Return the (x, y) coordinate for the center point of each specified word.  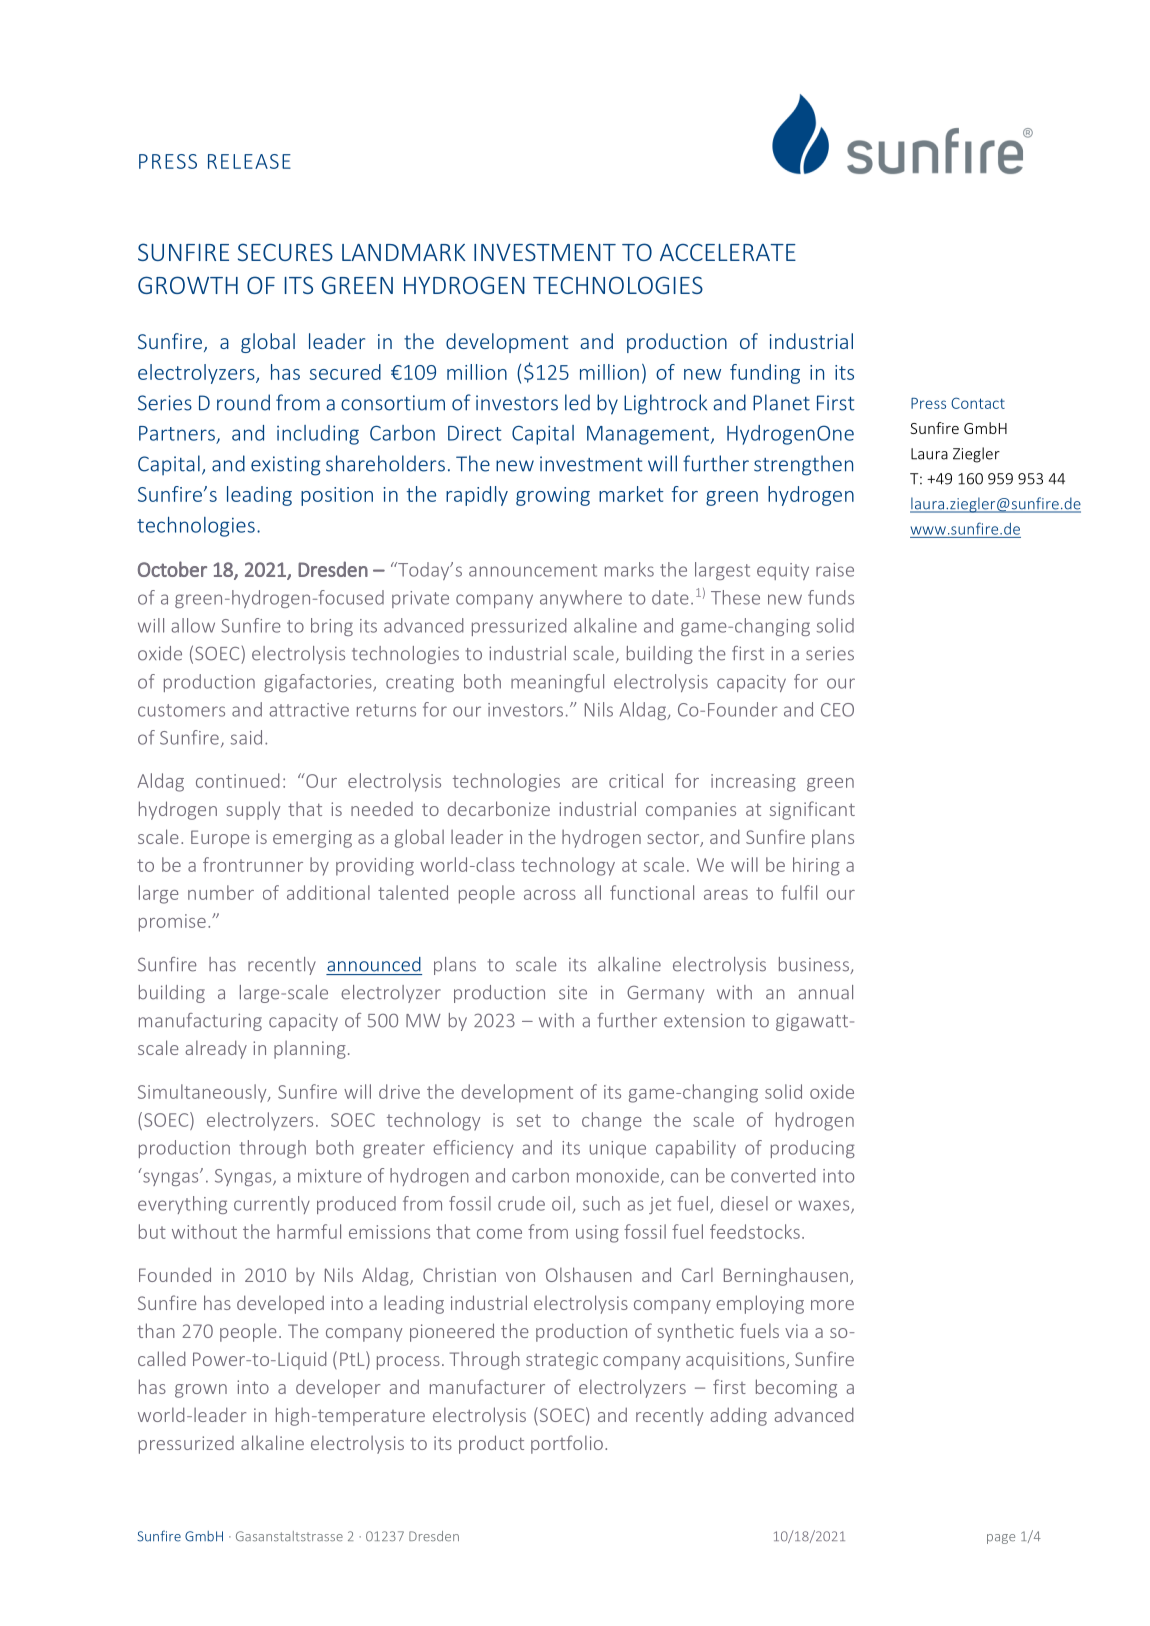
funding (765, 374)
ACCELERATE (728, 252)
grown (201, 1391)
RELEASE (249, 161)
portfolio (567, 1444)
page (1001, 1539)
